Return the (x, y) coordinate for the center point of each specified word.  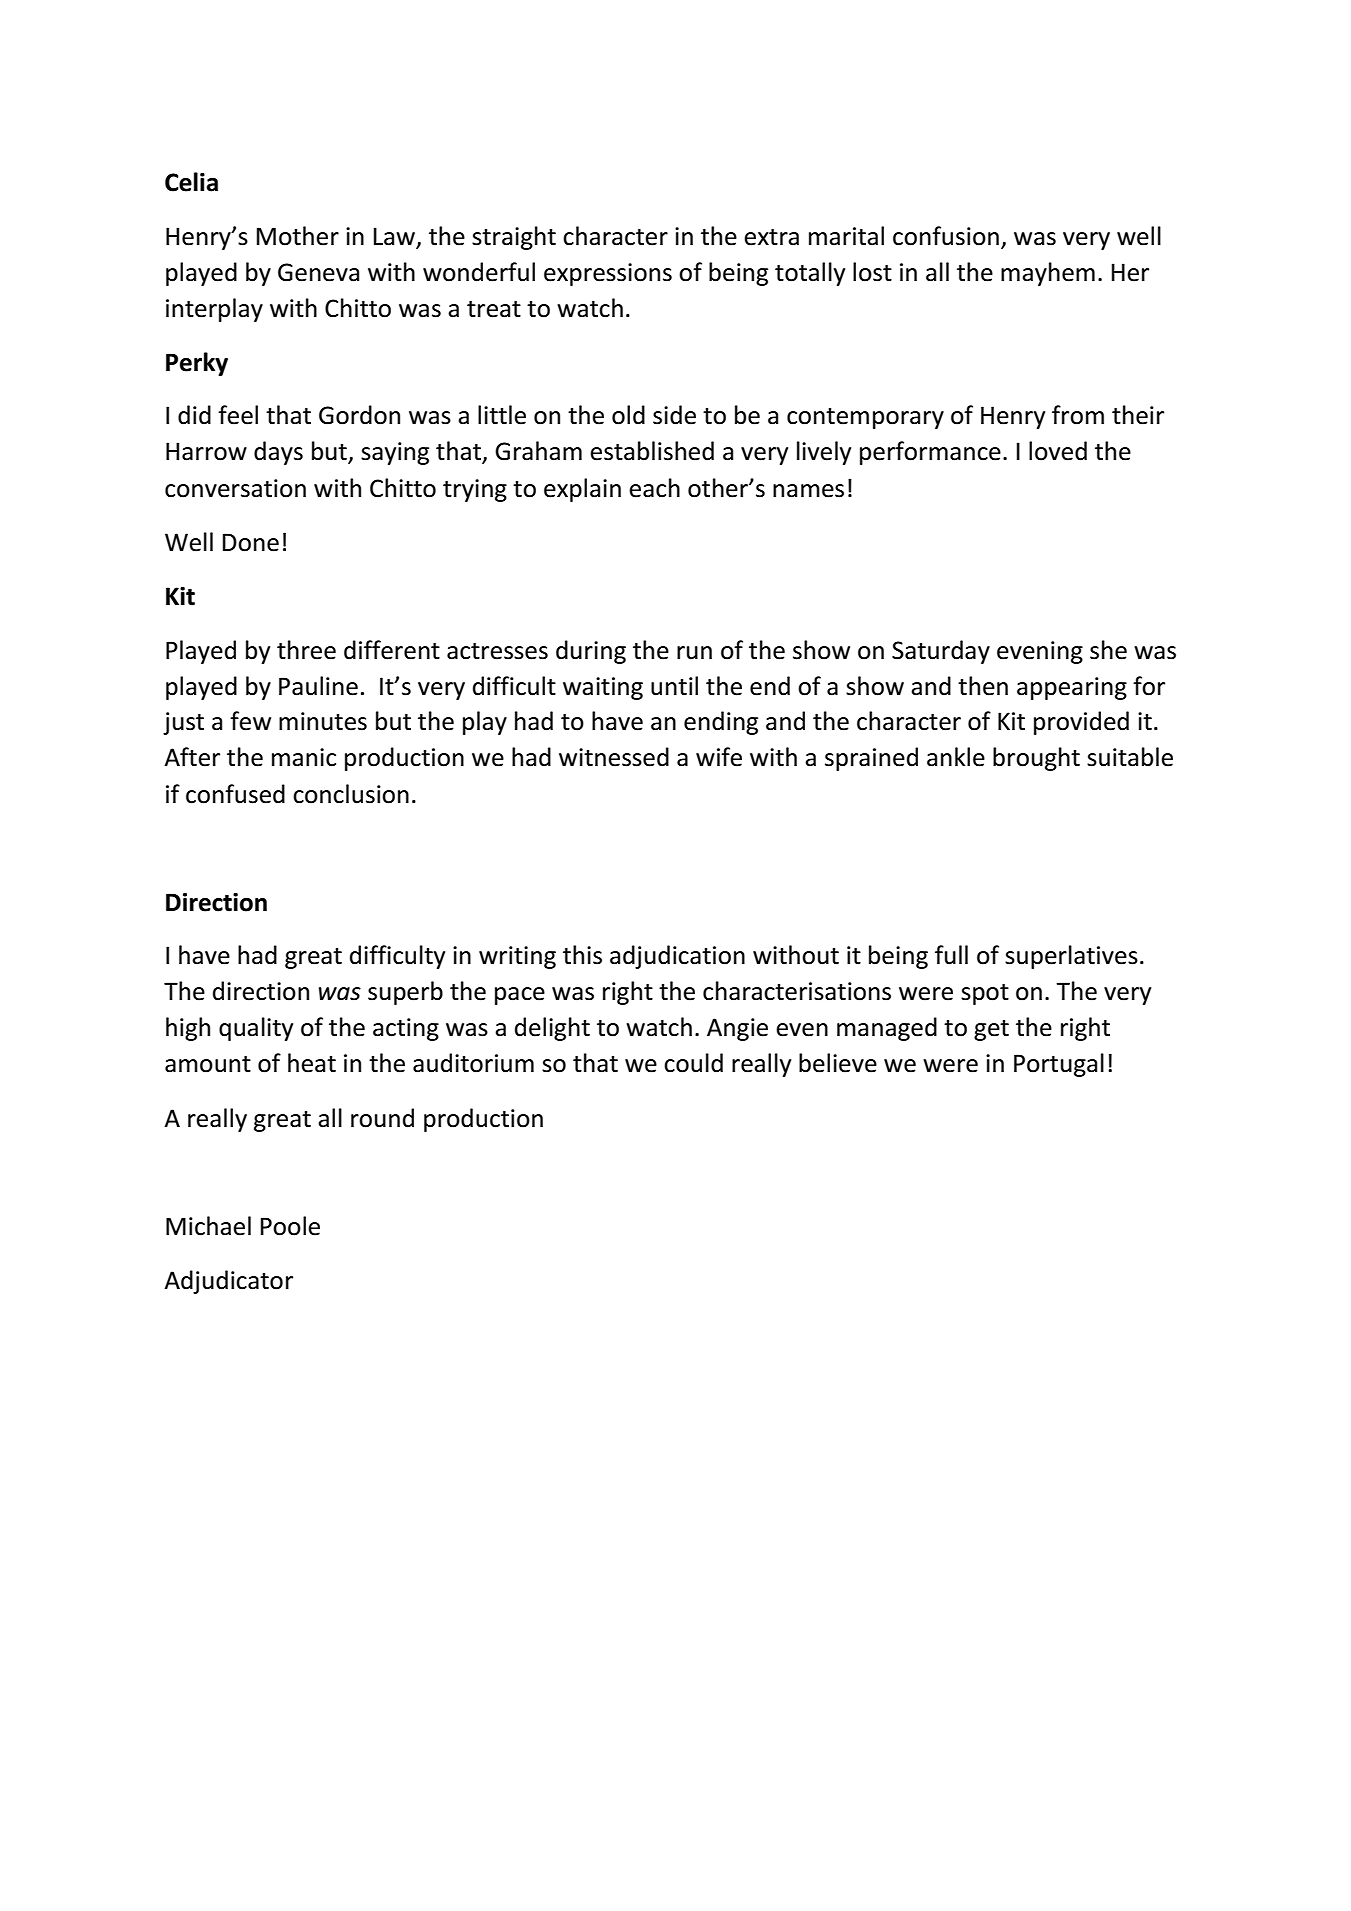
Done (251, 542)
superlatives (1071, 957)
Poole (290, 1226)
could (693, 1063)
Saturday (941, 652)
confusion (946, 236)
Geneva (318, 272)
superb (405, 993)
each (654, 488)
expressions (608, 274)
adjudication (677, 957)
